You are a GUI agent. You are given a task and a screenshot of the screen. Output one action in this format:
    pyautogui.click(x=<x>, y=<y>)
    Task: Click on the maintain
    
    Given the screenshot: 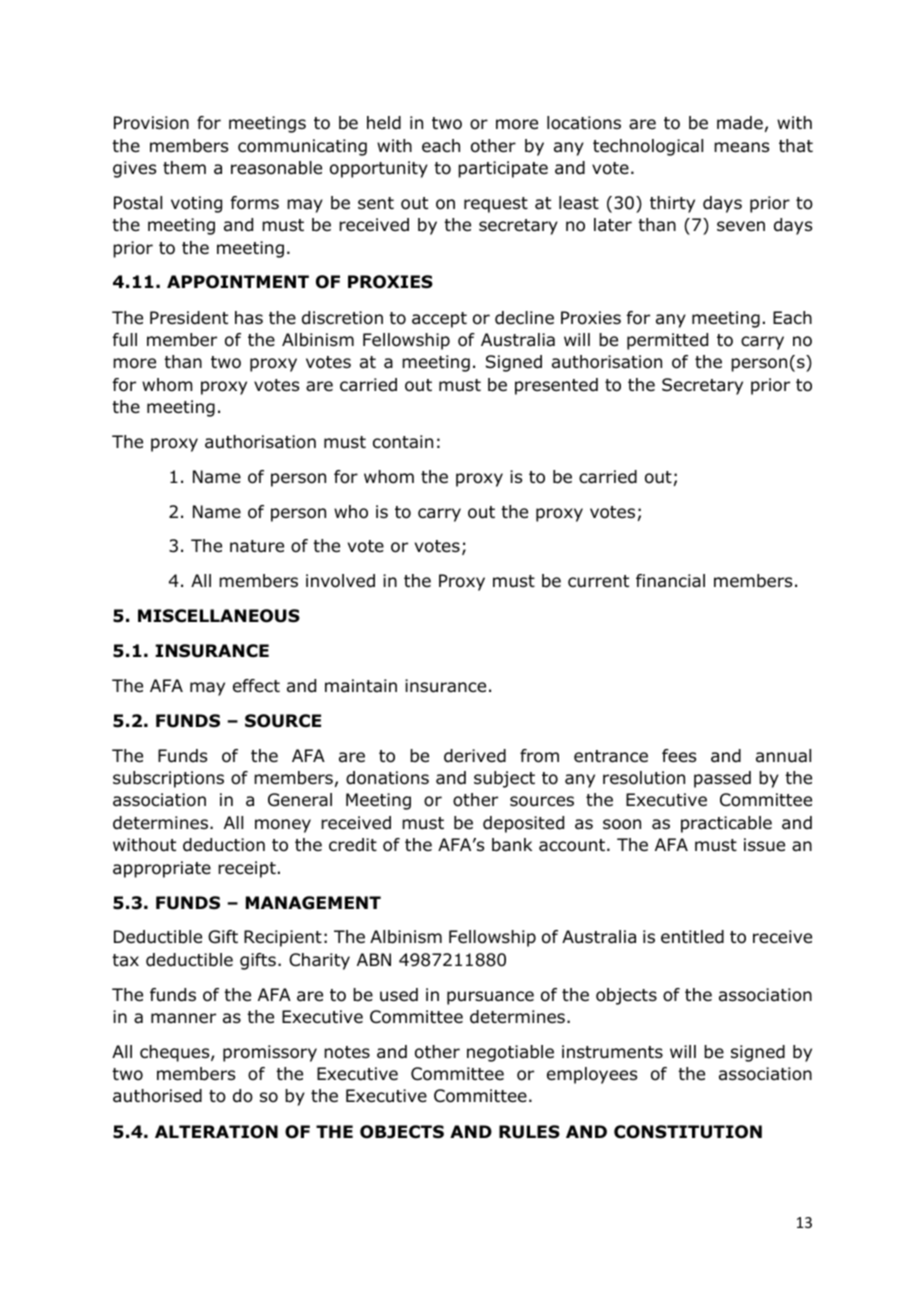 What is the action you would take?
    pyautogui.click(x=361, y=686)
